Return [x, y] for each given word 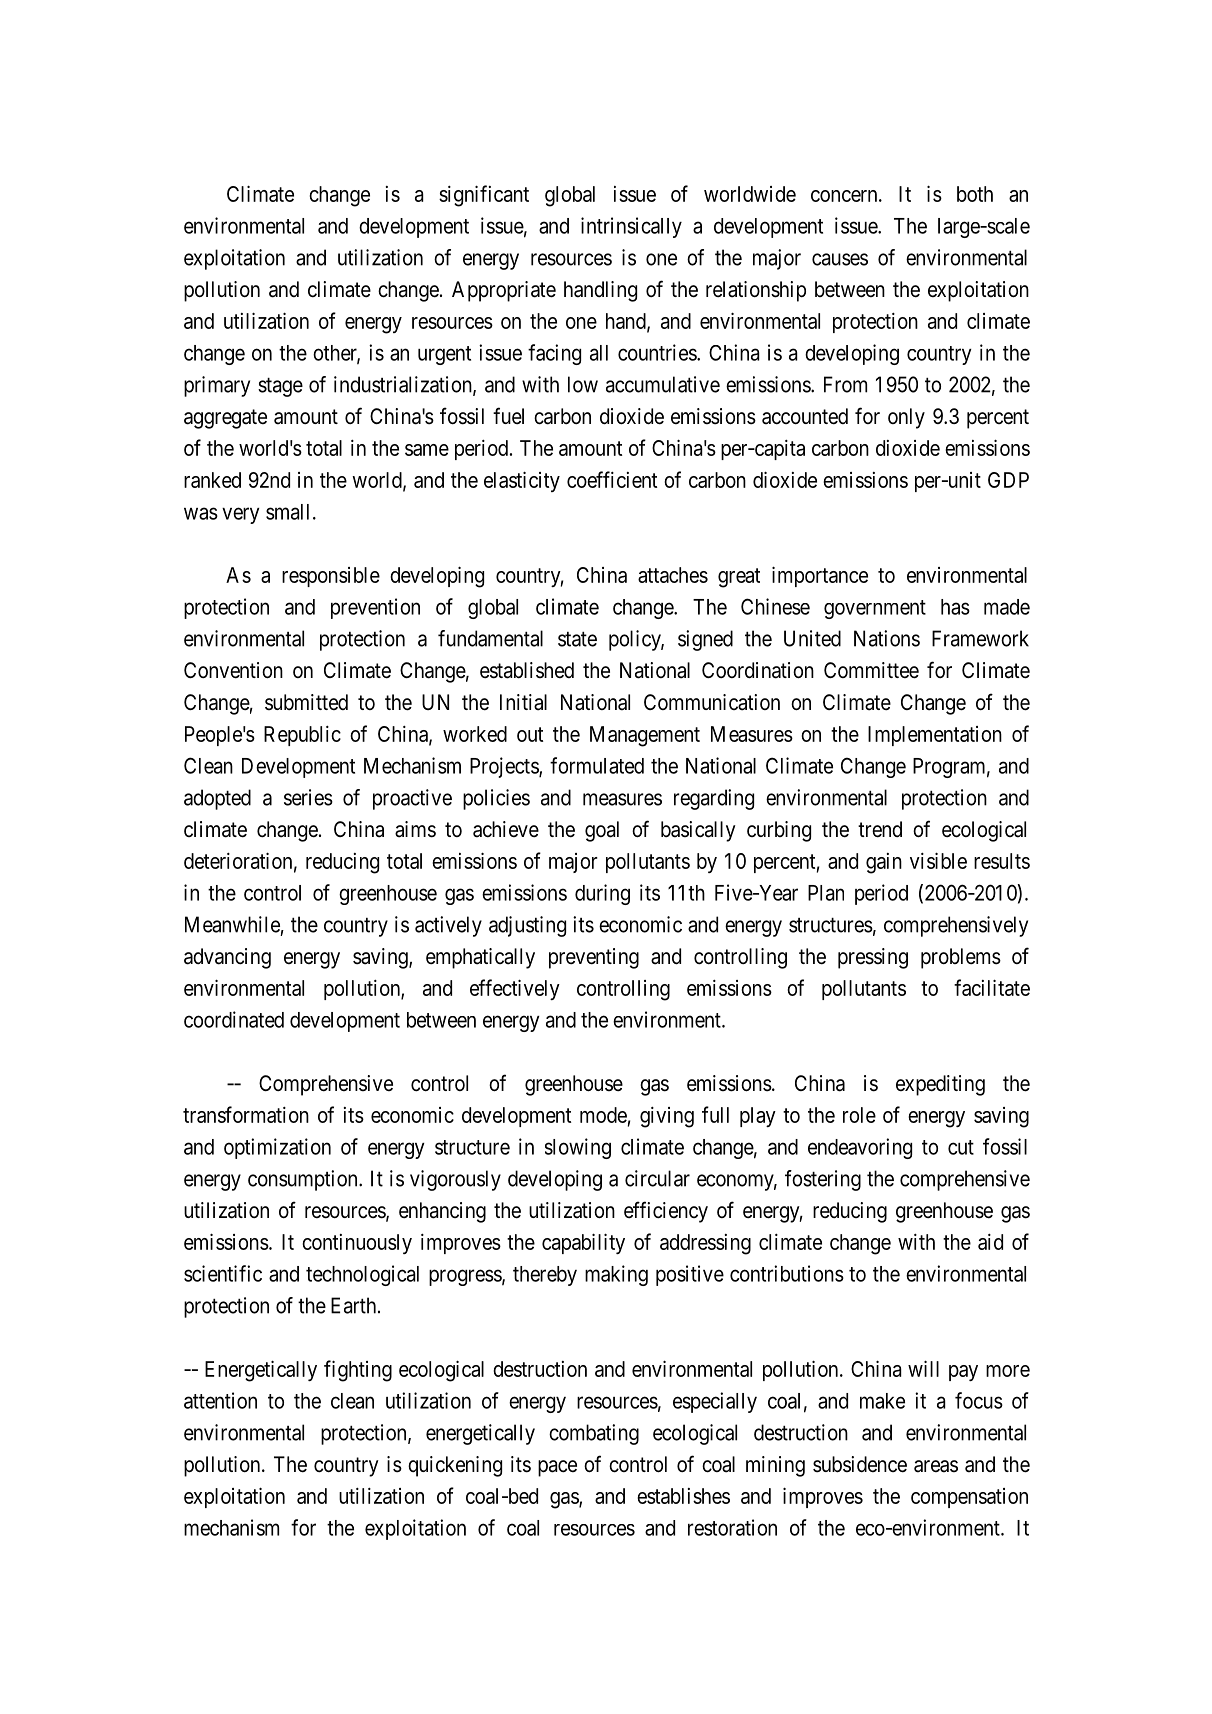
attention [220, 1400]
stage [280, 387]
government [875, 609]
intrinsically [631, 227]
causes [840, 259]
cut [961, 1147]
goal [602, 831]
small [290, 512]
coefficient [612, 479]
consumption [304, 1180]
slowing [578, 1148]
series [308, 797]
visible [938, 860]
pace [557, 1468]
